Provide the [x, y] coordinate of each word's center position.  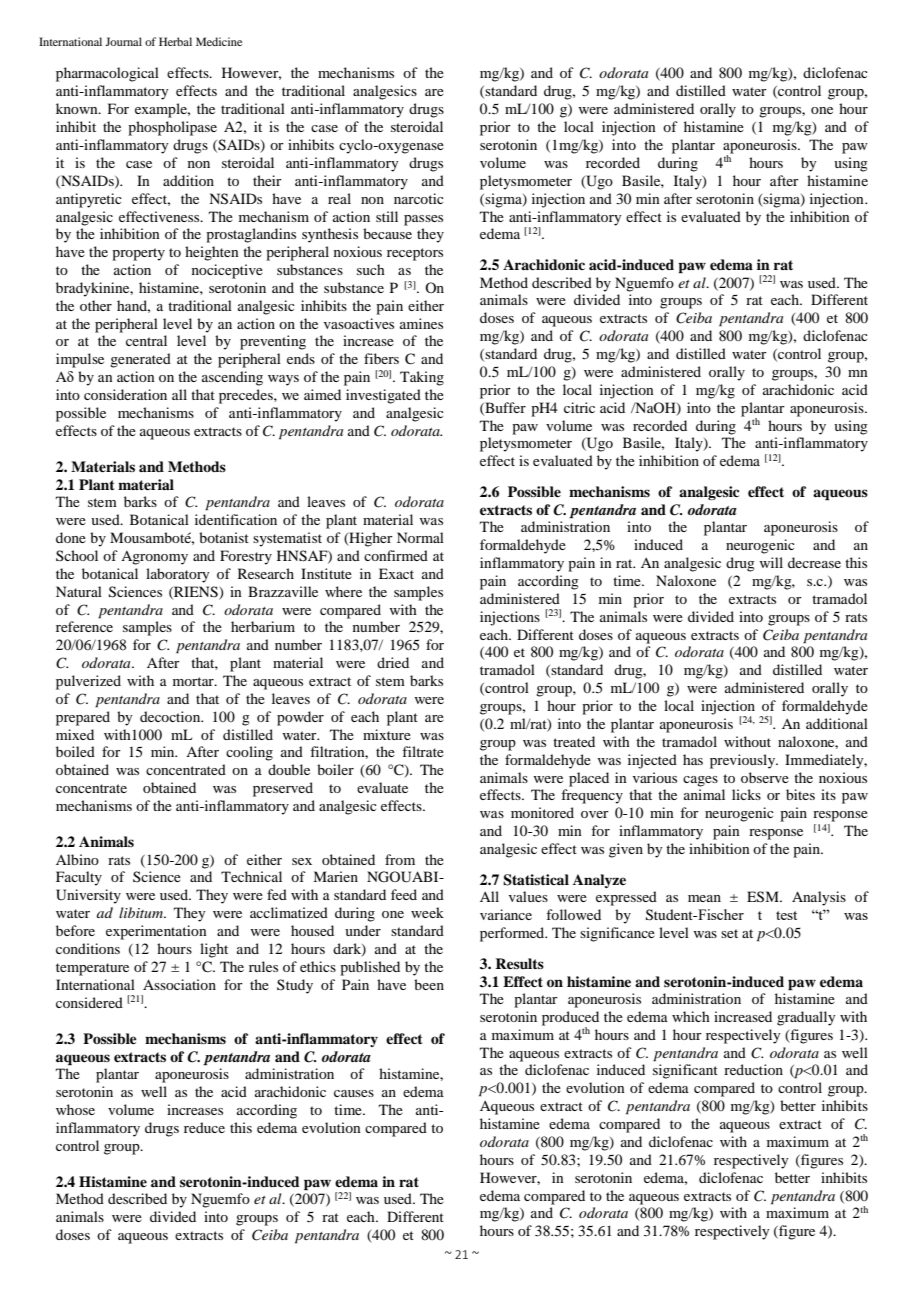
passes [423, 220]
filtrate [423, 751]
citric [579, 407]
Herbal [175, 41]
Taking [422, 378]
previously [744, 761]
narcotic [419, 198]
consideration [125, 394]
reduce [204, 1127]
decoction [171, 716]
